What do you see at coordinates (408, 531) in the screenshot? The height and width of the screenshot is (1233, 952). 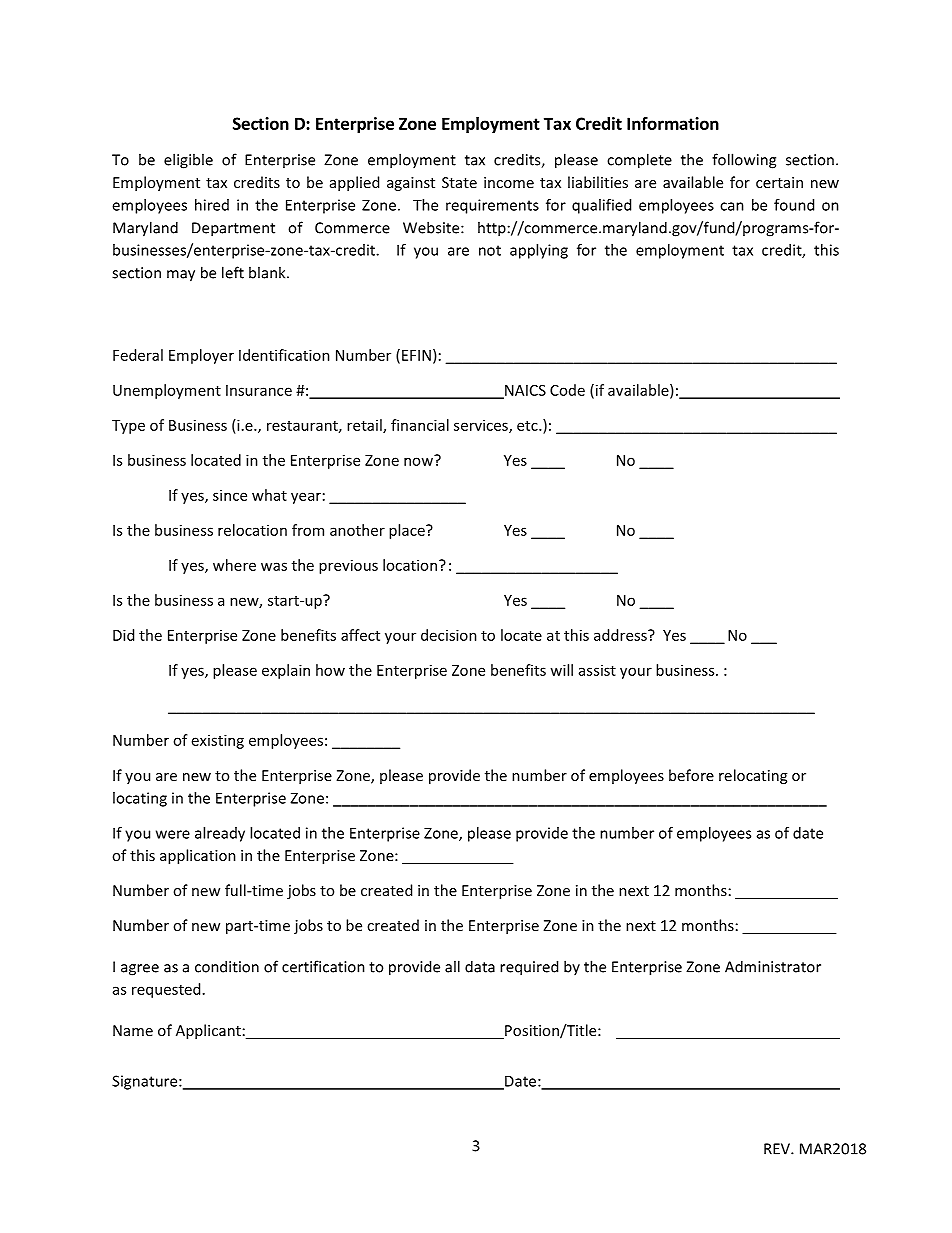 I see `place` at bounding box center [408, 531].
